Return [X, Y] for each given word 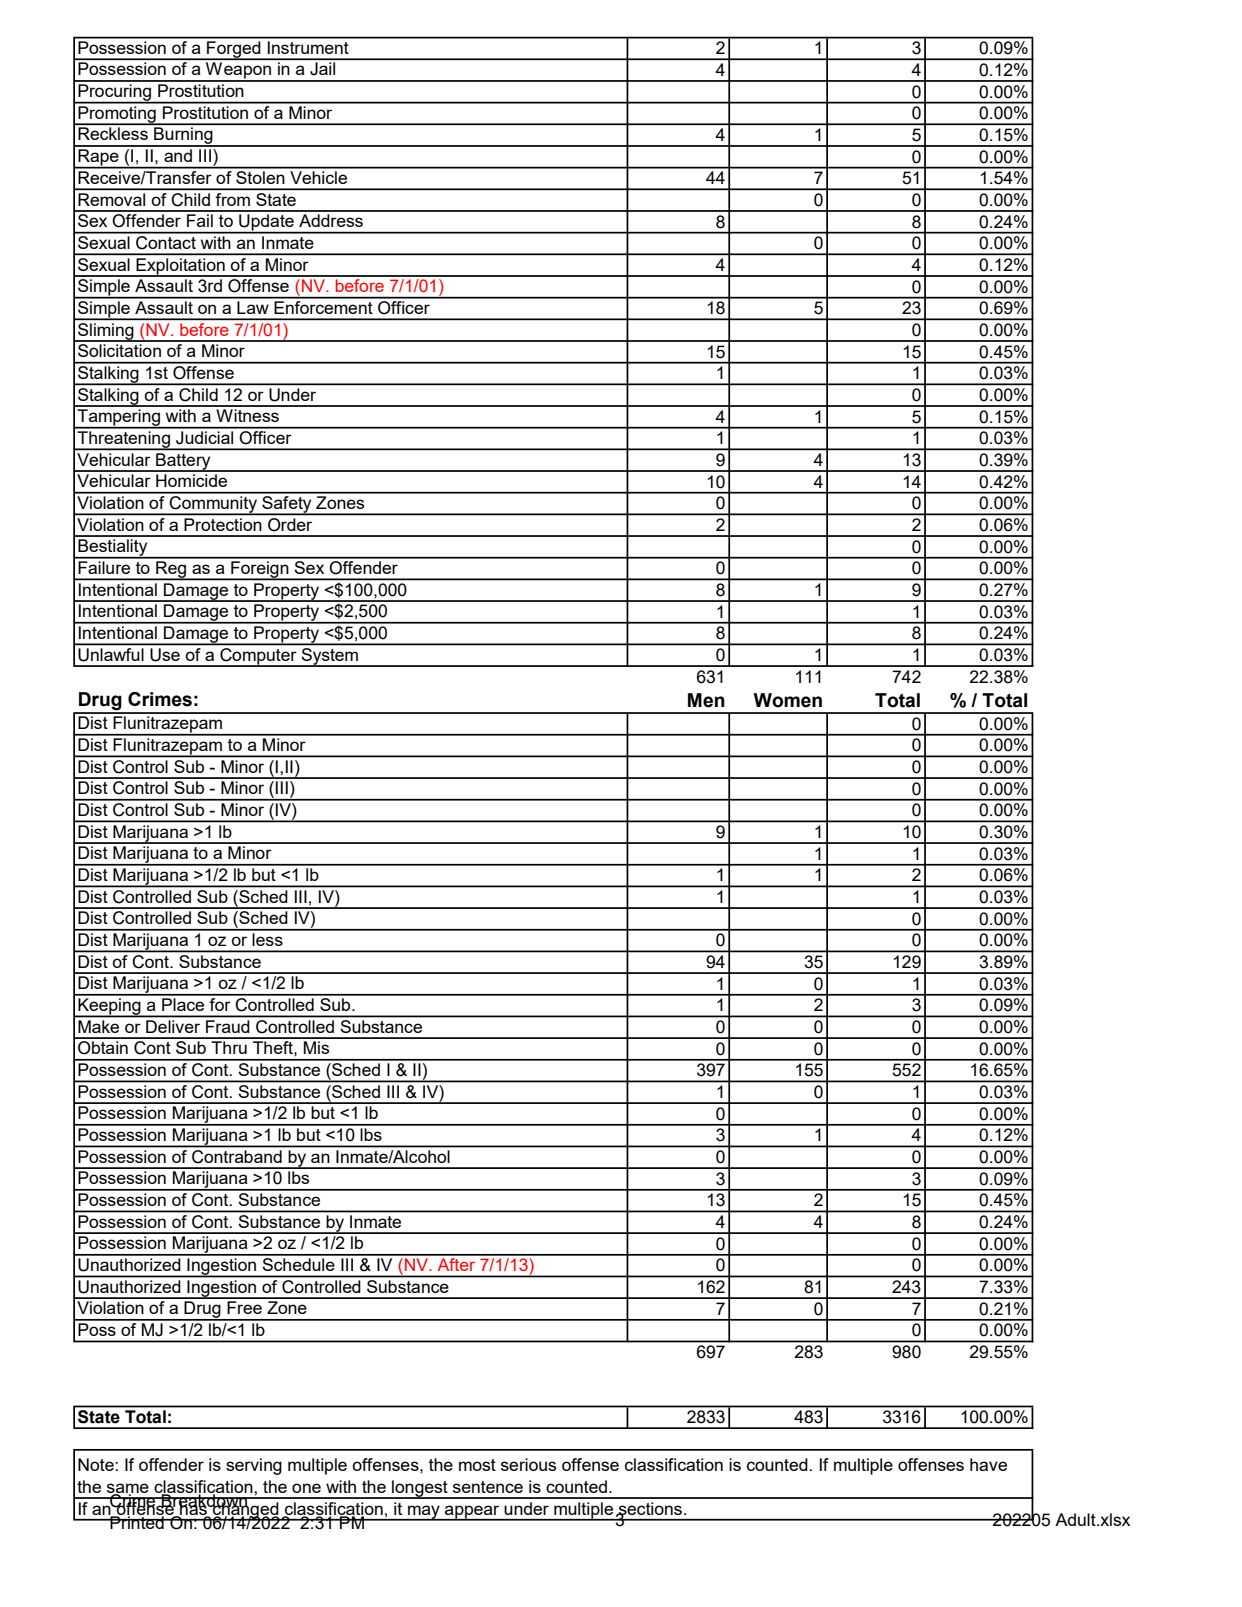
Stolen [260, 176]
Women [787, 700]
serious [528, 1464]
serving [254, 1466]
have [988, 1464]
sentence [488, 1487]
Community [213, 504]
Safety [287, 504]
